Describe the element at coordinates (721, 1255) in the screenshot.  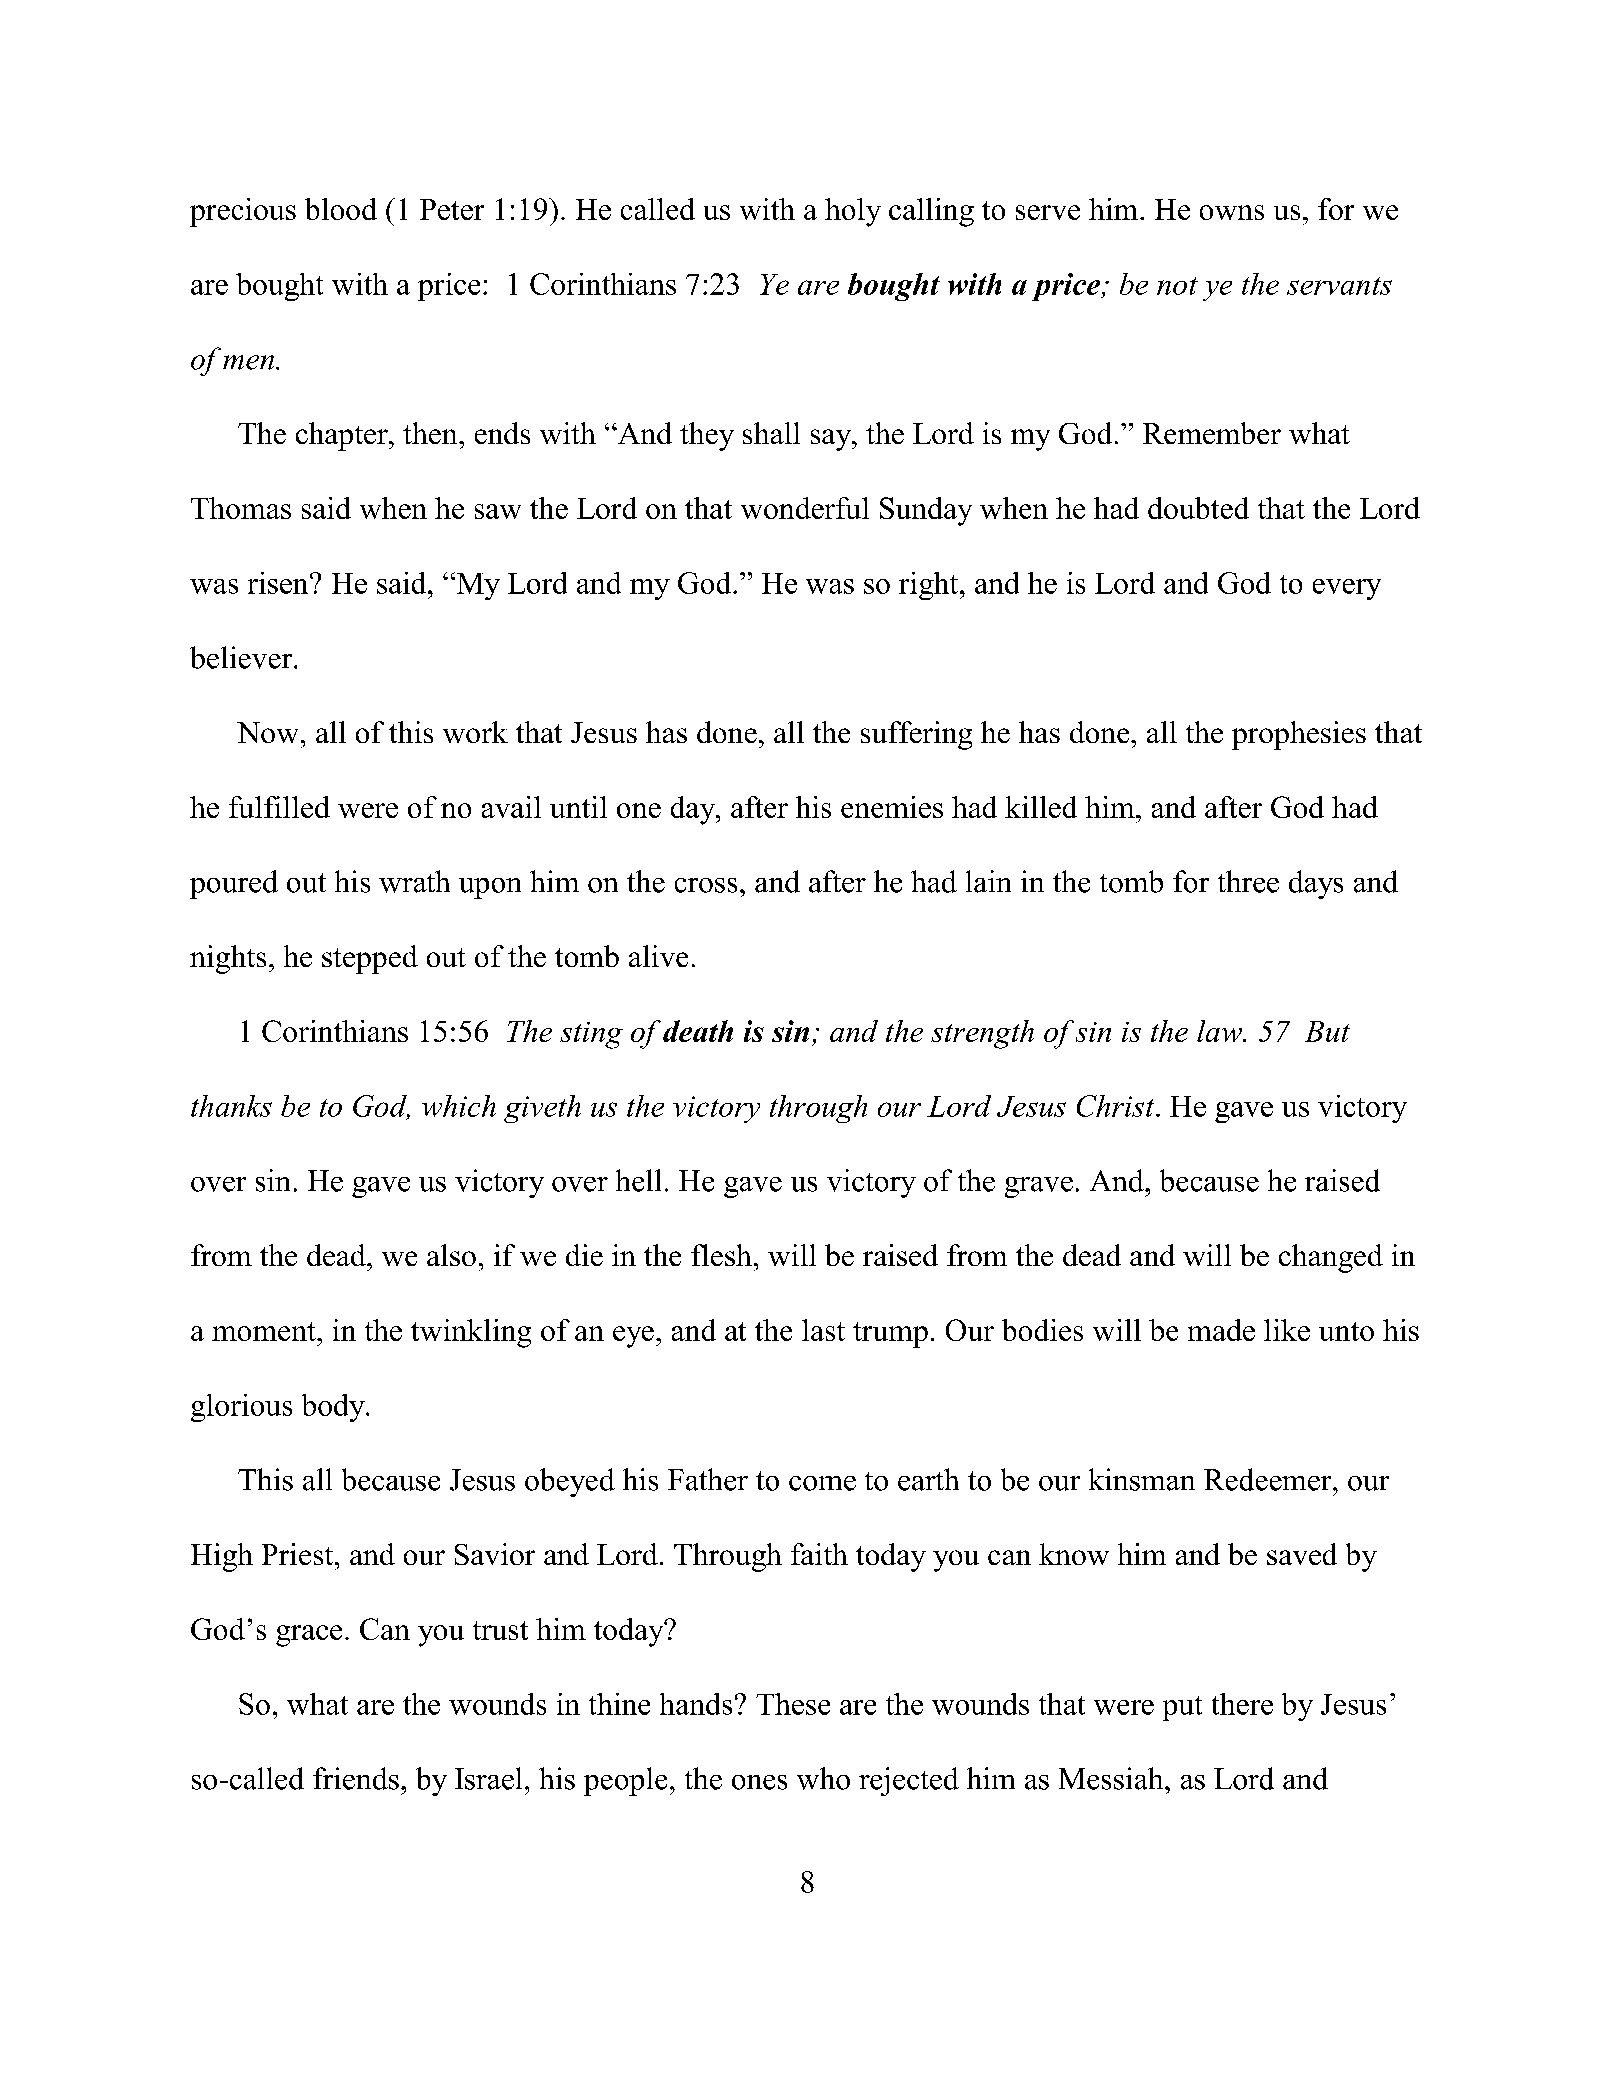
I see `flesh` at that location.
